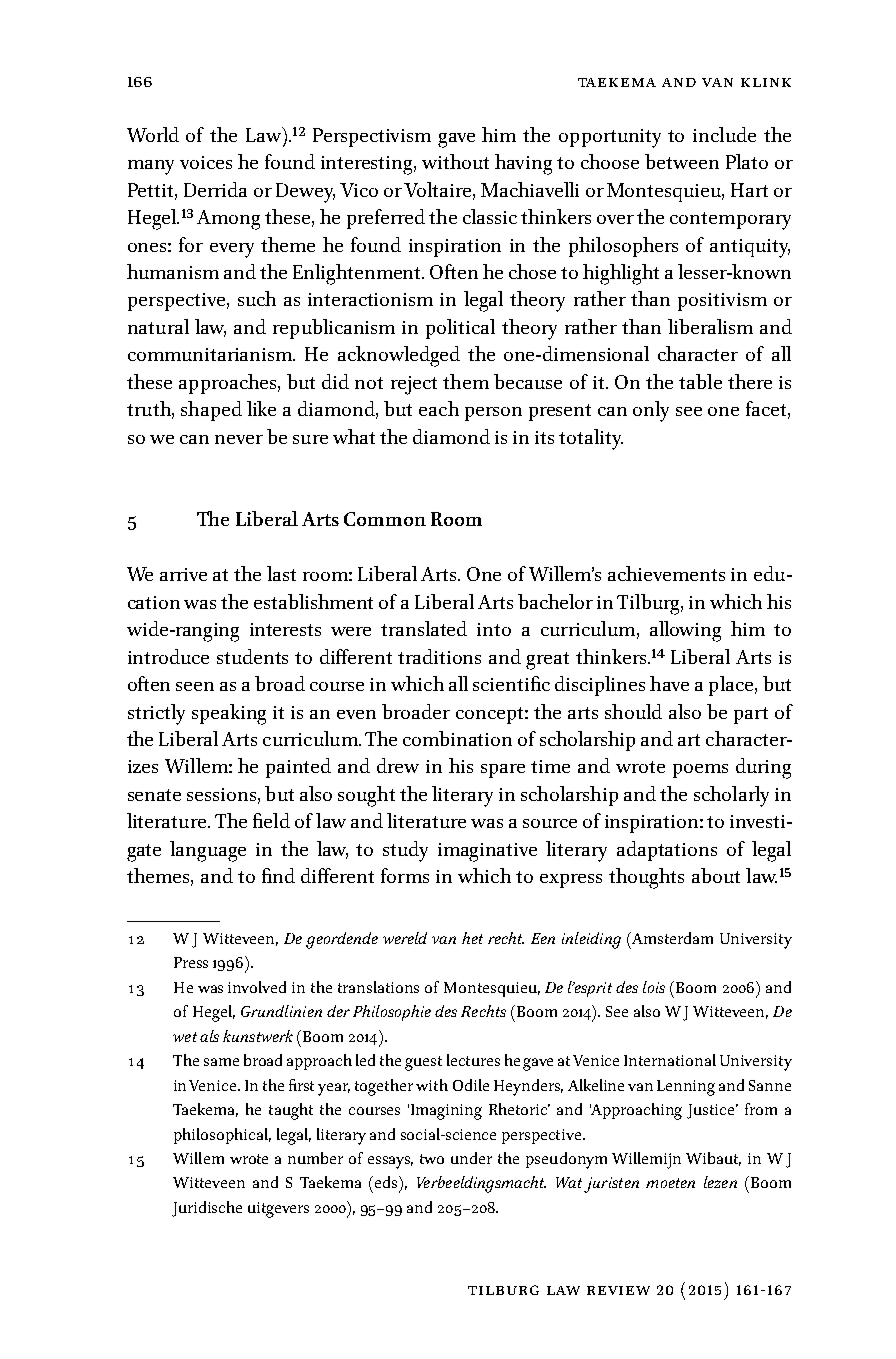  Describe the element at coordinates (460, 329) in the image. I see `political` at that location.
